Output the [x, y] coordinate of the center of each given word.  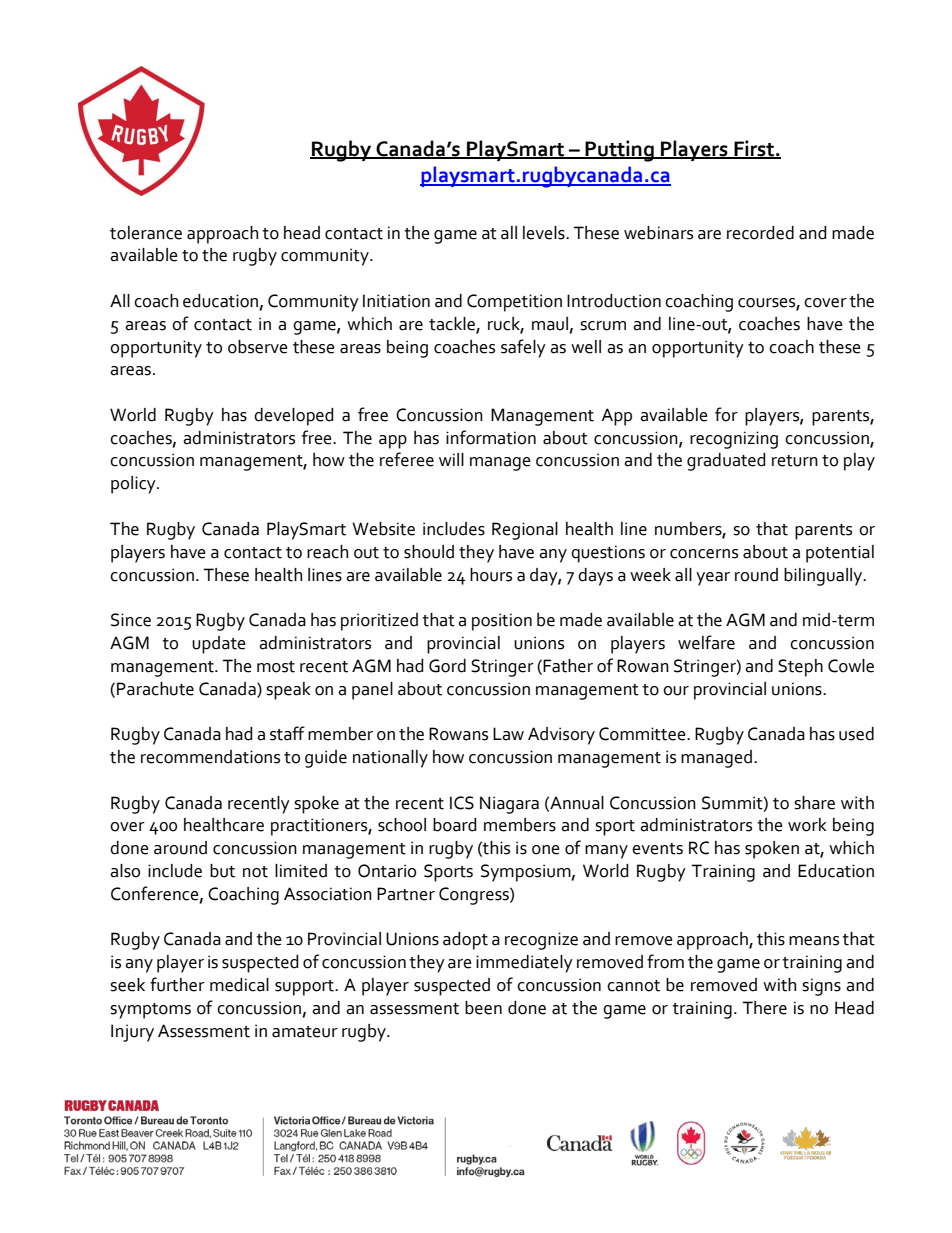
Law [508, 734]
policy [134, 485]
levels [545, 233]
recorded [760, 233]
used [856, 734]
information [491, 437]
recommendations [210, 757]
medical [239, 985]
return [795, 461]
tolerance [146, 233]
